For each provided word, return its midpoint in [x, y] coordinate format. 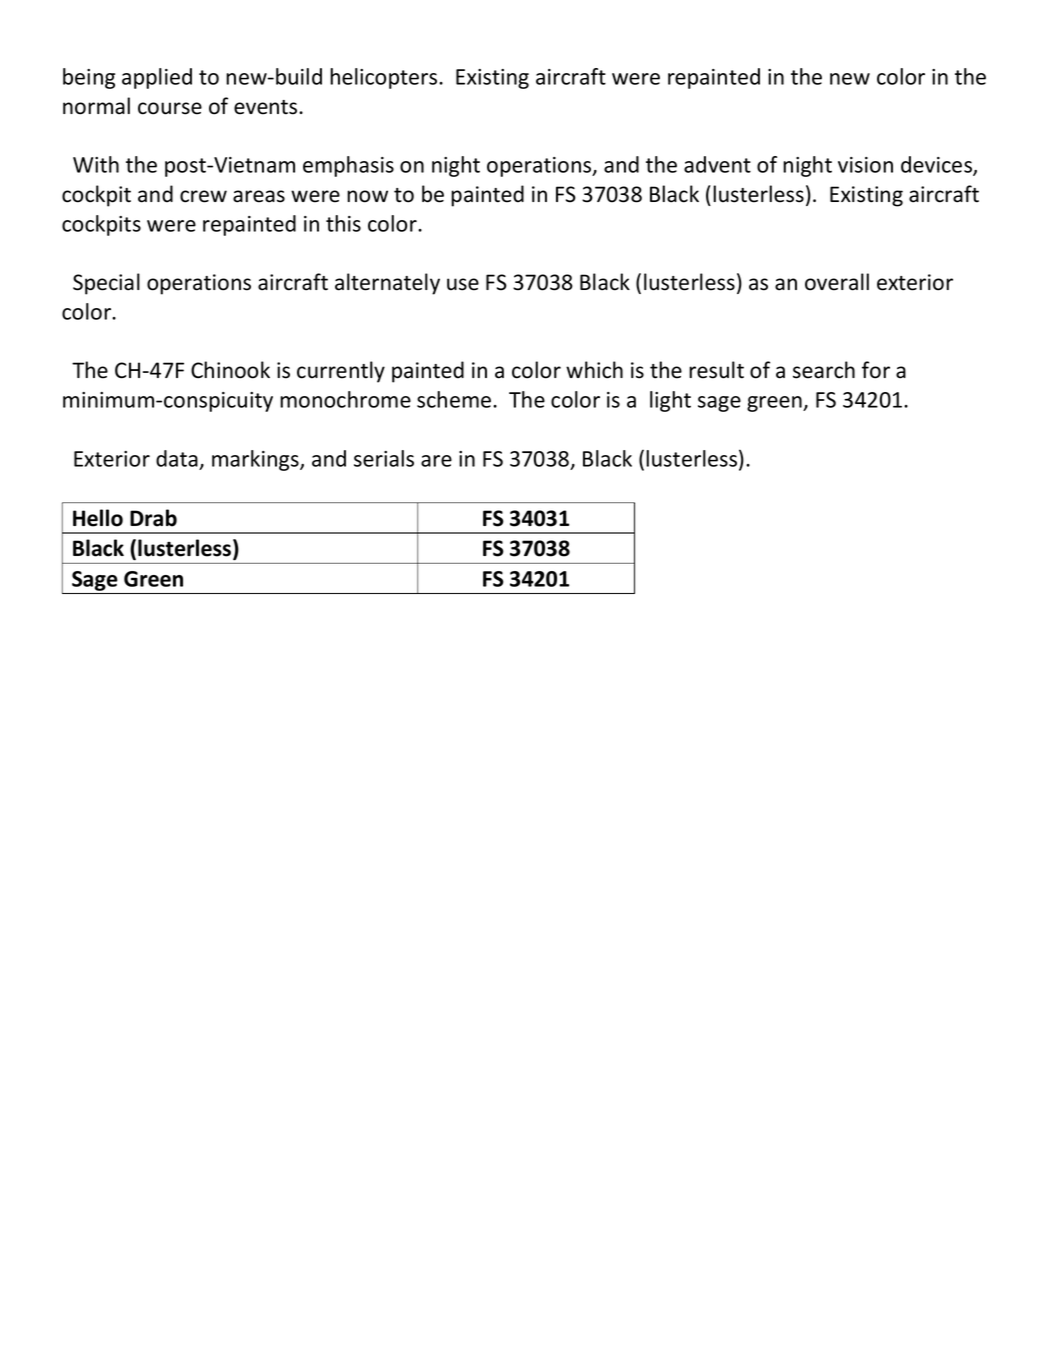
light [670, 401]
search [824, 370]
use [463, 284]
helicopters [385, 78]
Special [106, 284]
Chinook [230, 370]
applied [157, 78]
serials [384, 458]
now [367, 196]
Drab [153, 518]
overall [837, 282]
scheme [455, 399]
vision [865, 165]
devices [937, 166]
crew [203, 196]
